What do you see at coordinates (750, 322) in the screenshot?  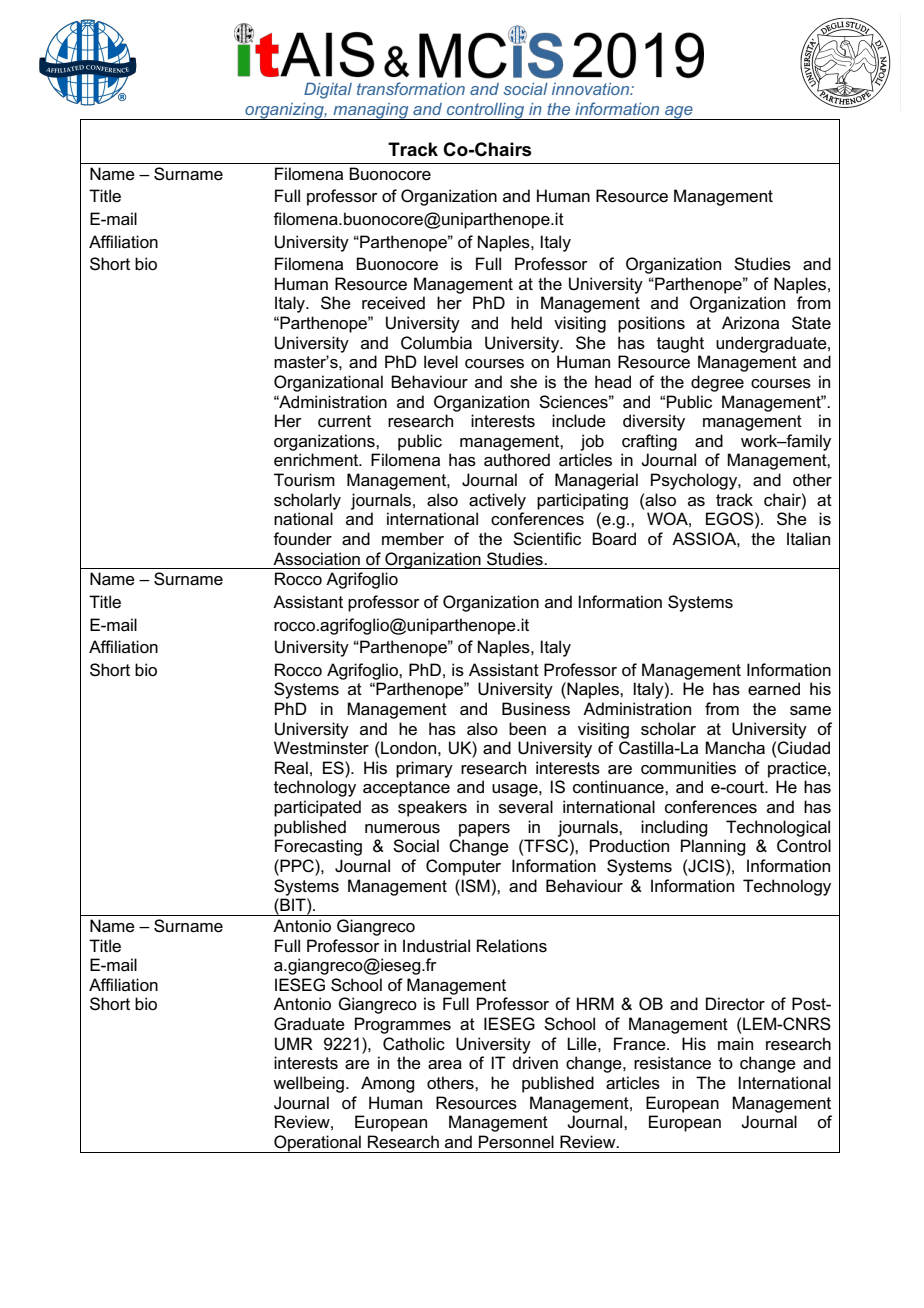 I see `Arizona` at bounding box center [750, 322].
